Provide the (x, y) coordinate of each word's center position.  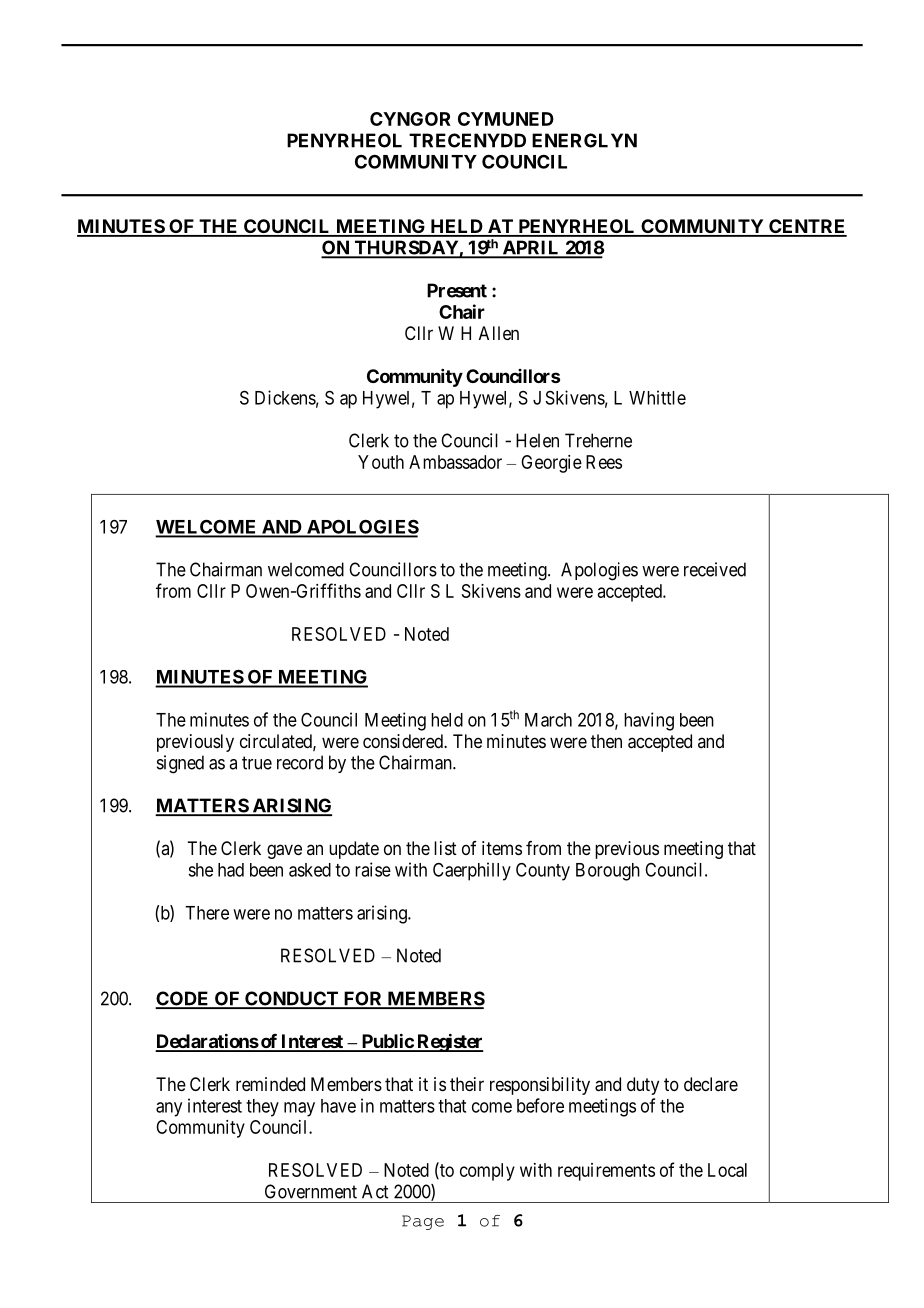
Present (457, 290)
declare (711, 1084)
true (257, 763)
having (649, 721)
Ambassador (455, 462)
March (548, 720)
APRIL (531, 249)
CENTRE (807, 227)
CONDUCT (292, 999)
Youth (381, 462)
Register (449, 1042)
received (715, 569)
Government (311, 1191)
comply (487, 1172)
